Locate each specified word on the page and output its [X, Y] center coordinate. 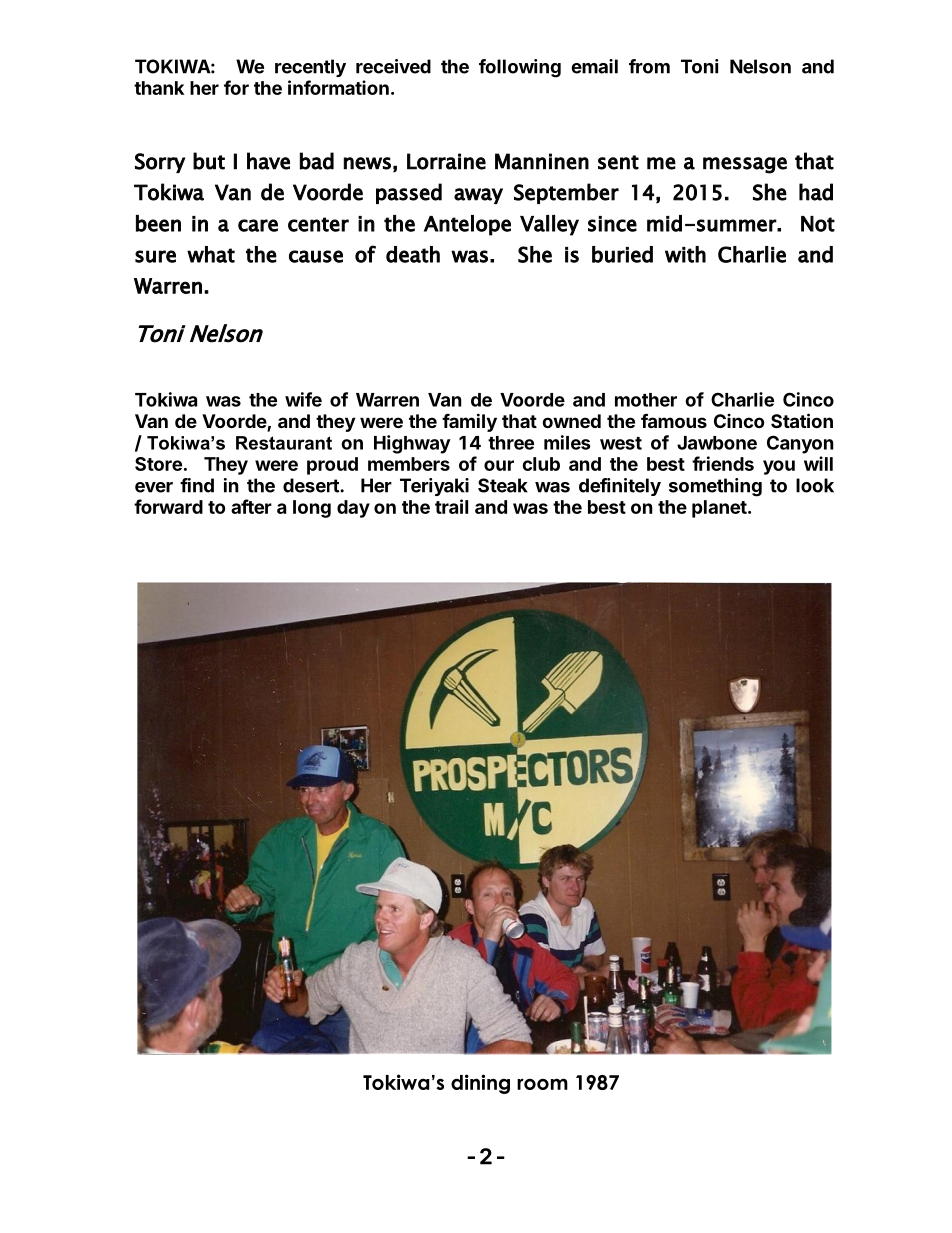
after [251, 506]
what [211, 254]
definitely [620, 487]
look [815, 485]
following [520, 68]
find [197, 485]
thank [159, 88]
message [745, 165]
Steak [503, 485]
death [413, 254]
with [685, 254]
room [542, 1084]
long [312, 509]
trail [451, 506]
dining [480, 1084]
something [715, 487]
